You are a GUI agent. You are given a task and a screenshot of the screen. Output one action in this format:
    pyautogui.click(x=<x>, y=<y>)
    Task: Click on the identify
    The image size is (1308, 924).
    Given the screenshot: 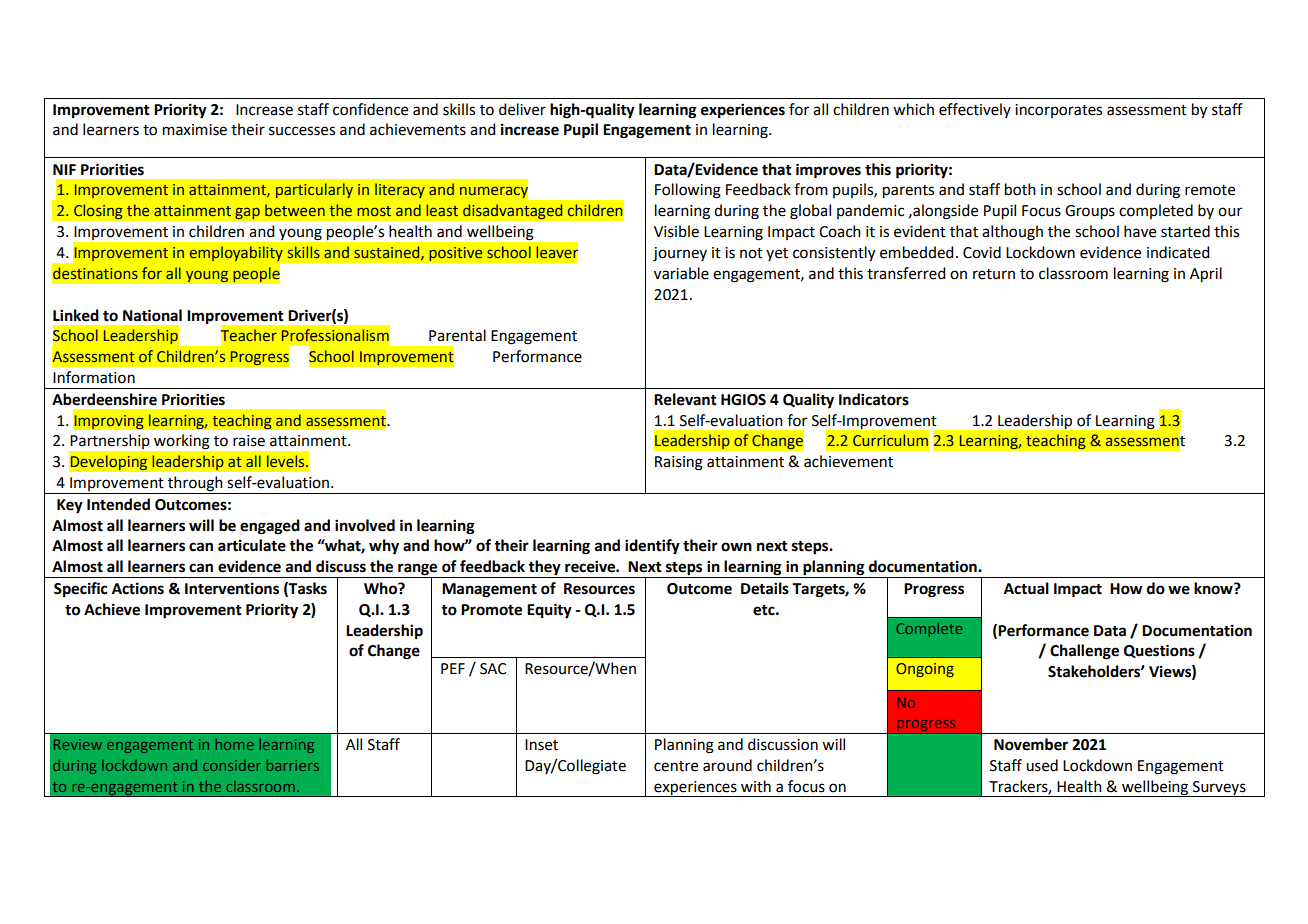 What is the action you would take?
    pyautogui.click(x=652, y=547)
